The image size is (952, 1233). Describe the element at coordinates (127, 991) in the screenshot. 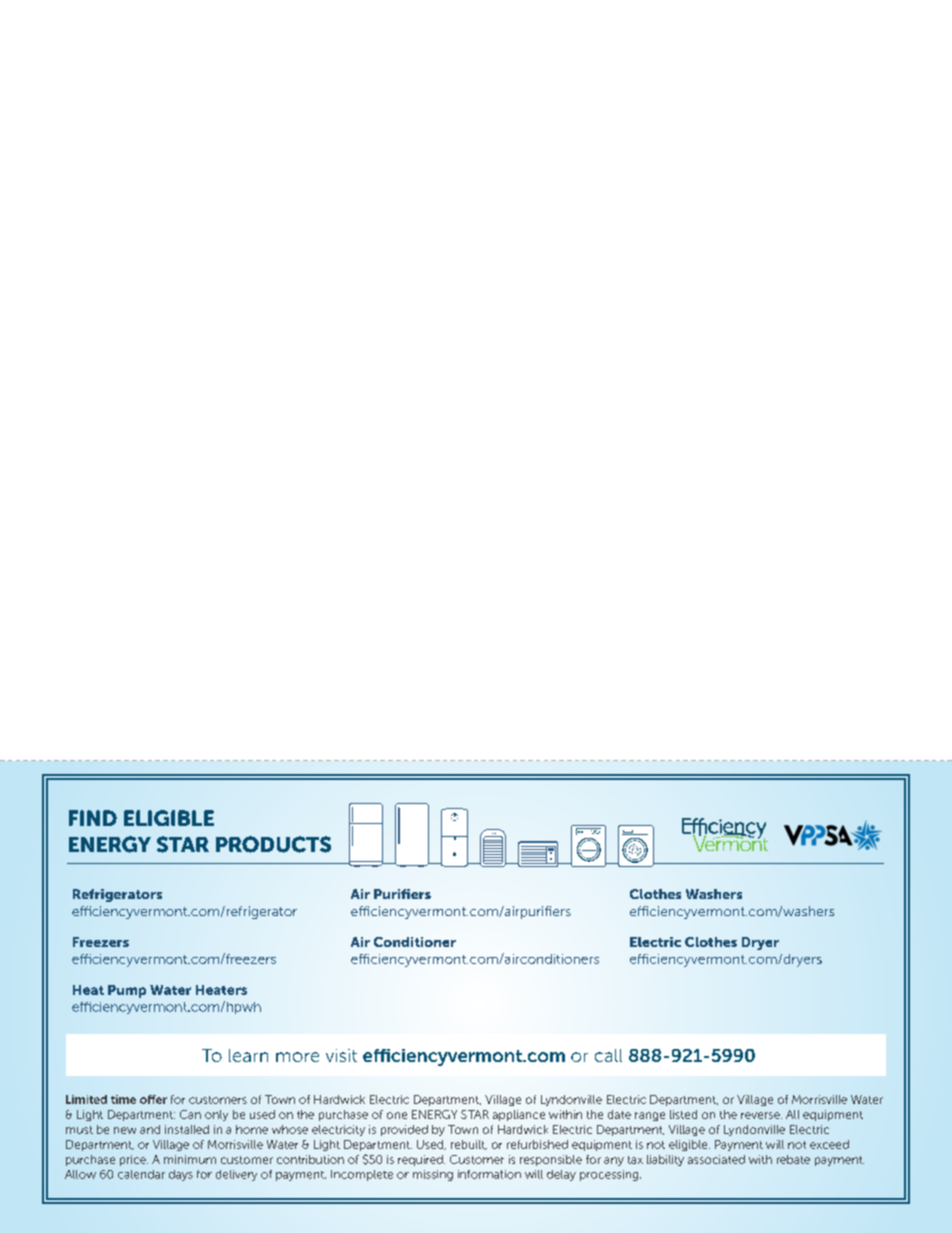

I see `Pump` at that location.
